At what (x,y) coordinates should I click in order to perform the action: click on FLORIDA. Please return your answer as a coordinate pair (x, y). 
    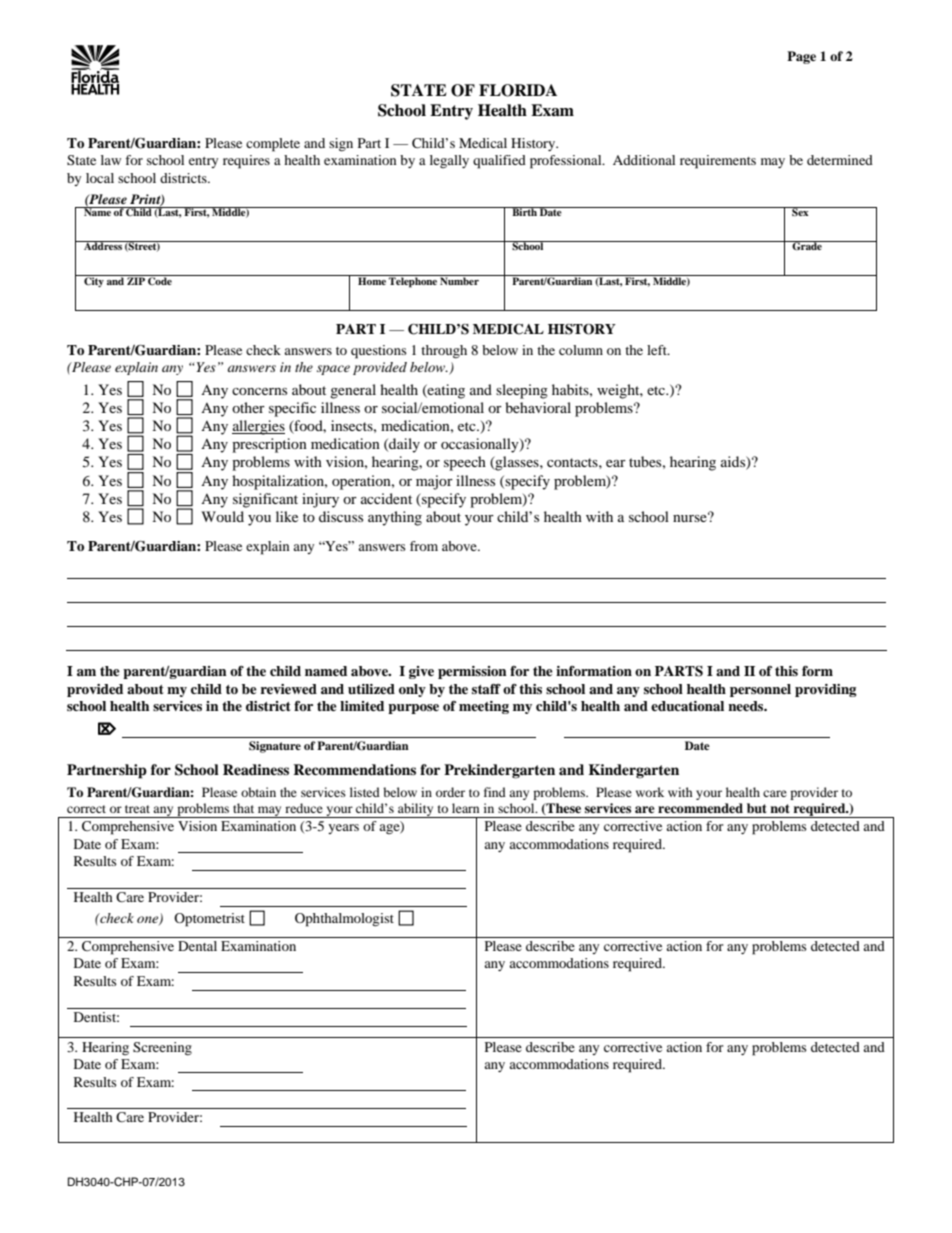
    Looking at the image, I should click on (518, 90).
